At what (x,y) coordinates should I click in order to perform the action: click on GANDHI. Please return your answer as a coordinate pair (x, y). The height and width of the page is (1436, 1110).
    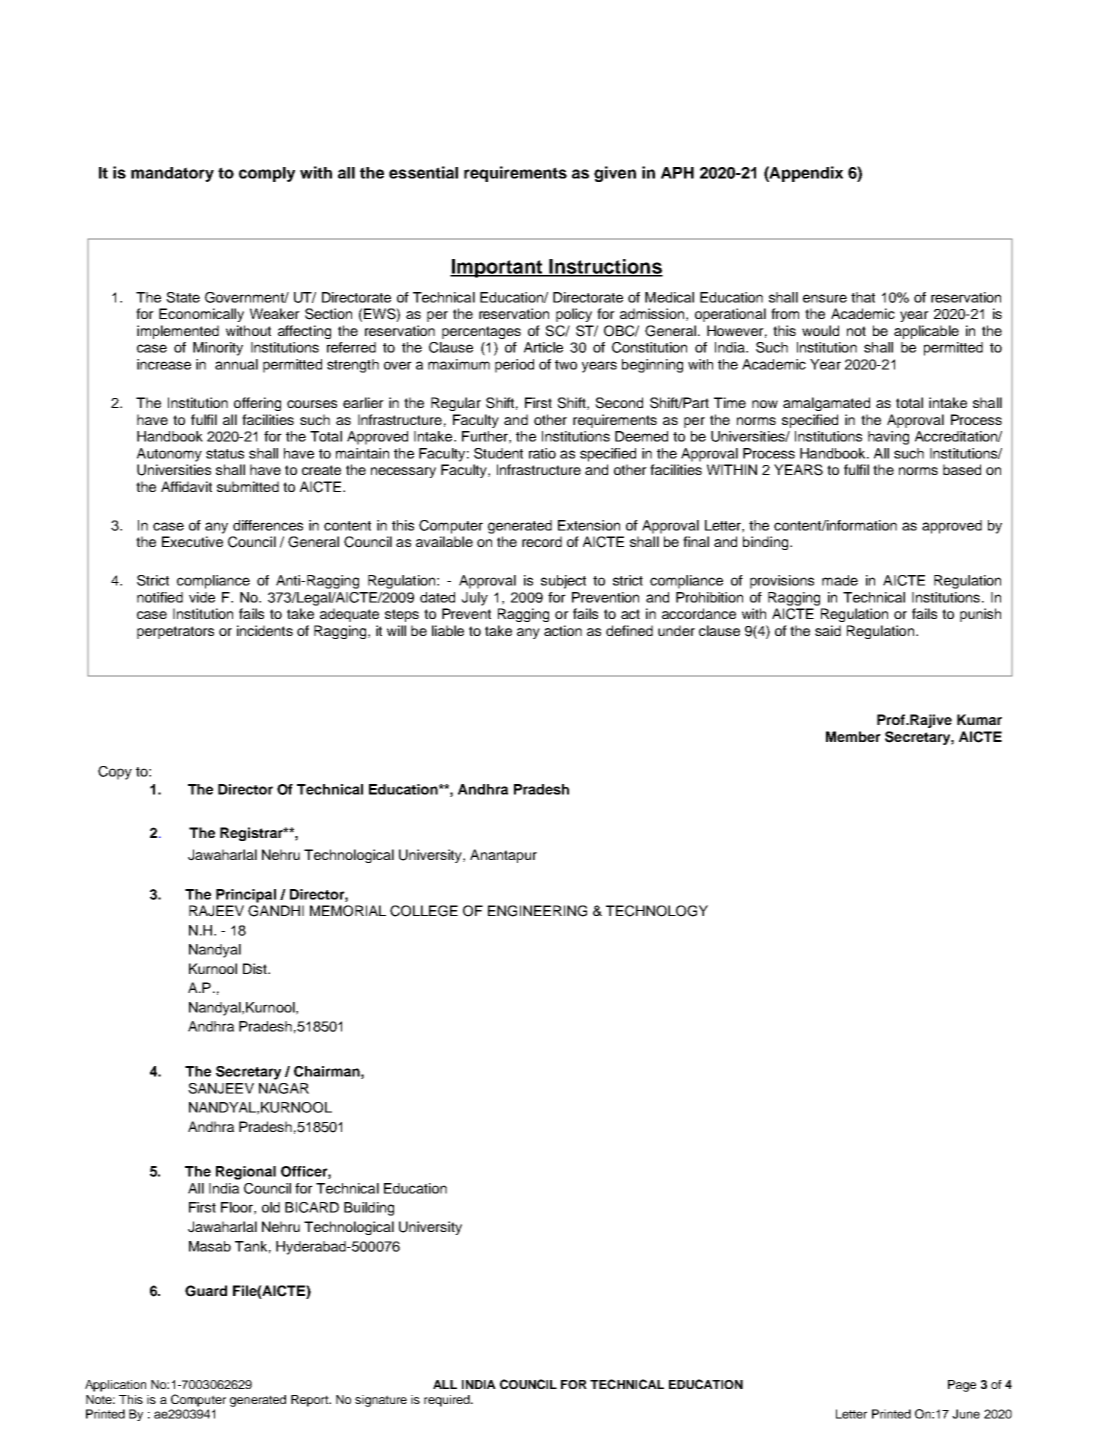
    Looking at the image, I should click on (276, 911).
